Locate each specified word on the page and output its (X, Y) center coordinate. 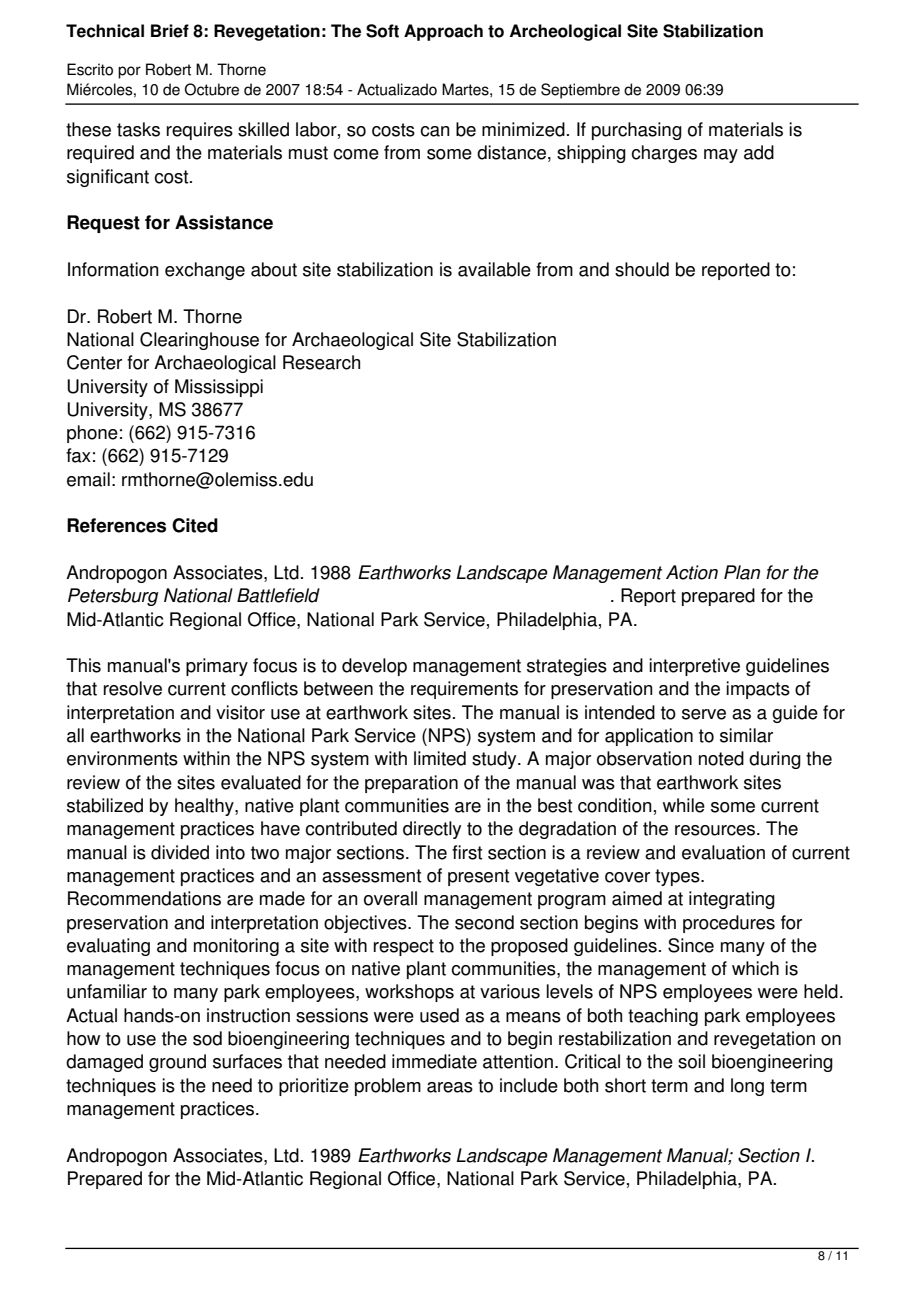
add (759, 152)
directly (432, 830)
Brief (170, 31)
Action (692, 572)
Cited (195, 525)
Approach (443, 32)
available (494, 269)
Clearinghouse (199, 341)
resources (716, 830)
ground (177, 1063)
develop (374, 667)
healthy (205, 807)
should (642, 269)
